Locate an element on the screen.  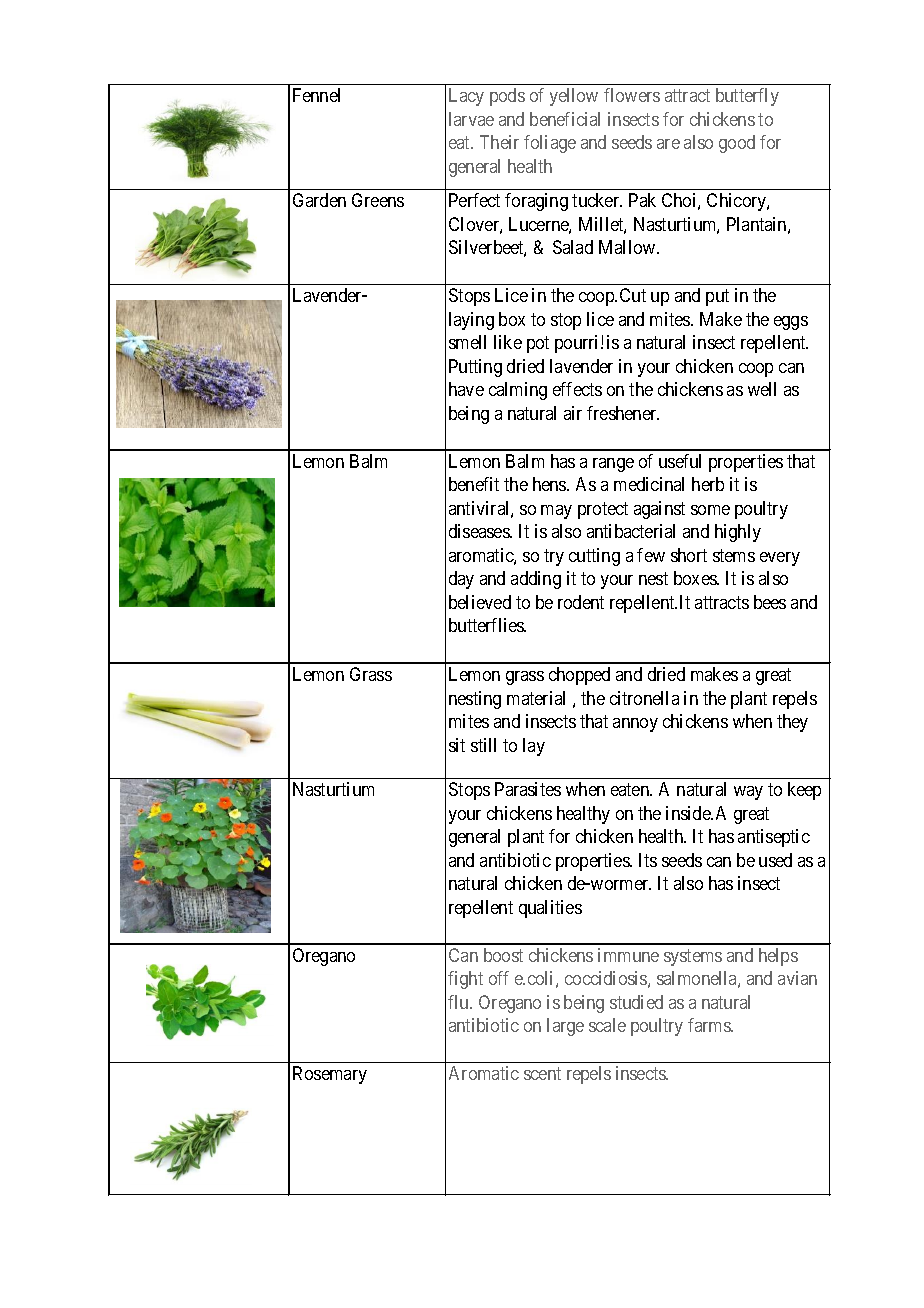
Greens is located at coordinates (378, 200).
